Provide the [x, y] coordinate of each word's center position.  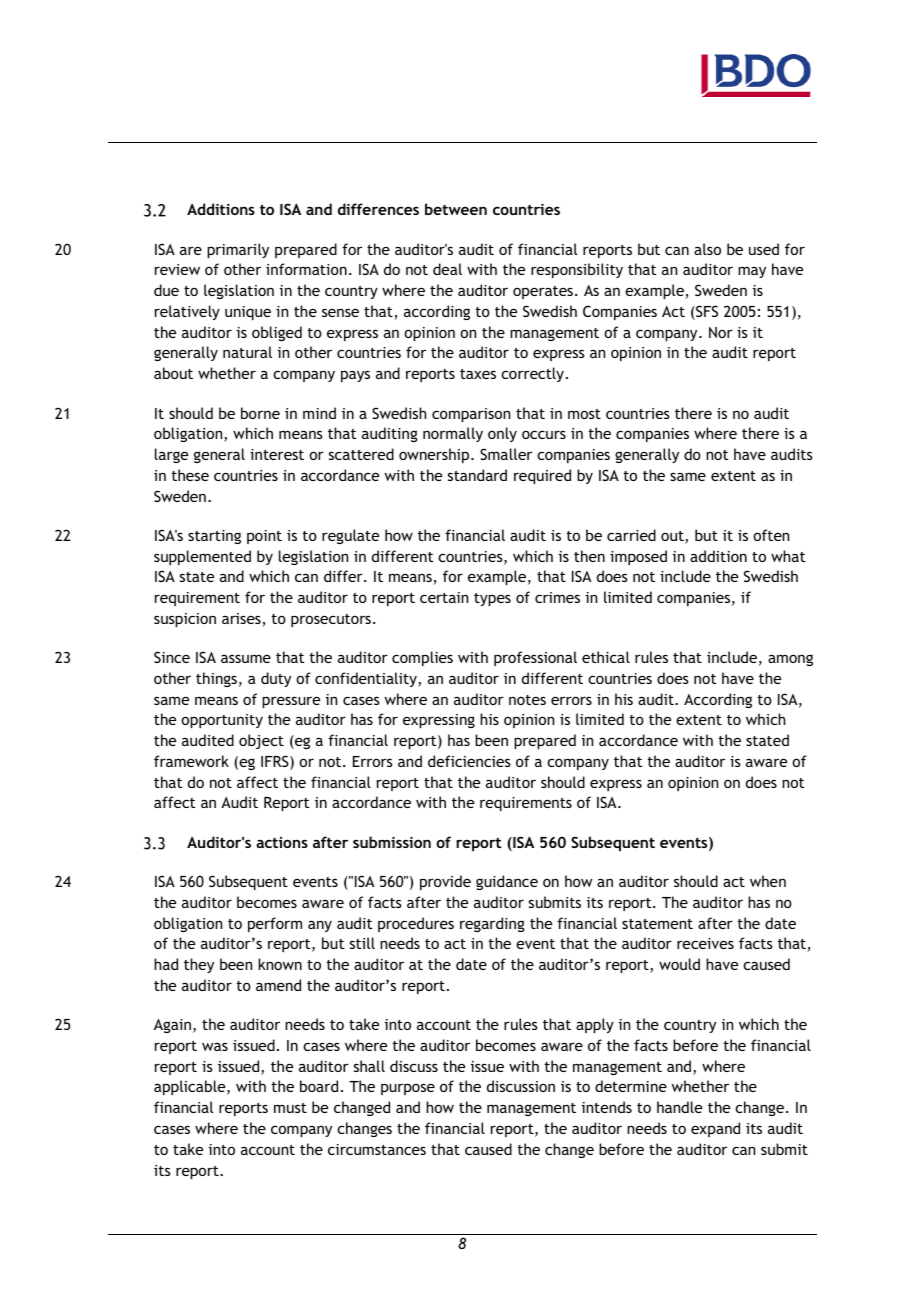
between [456, 209]
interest [277, 454]
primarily [238, 250]
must [290, 1108]
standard [477, 475]
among [790, 660]
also [707, 249]
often [771, 535]
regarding [492, 924]
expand [715, 1129]
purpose [408, 1089]
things [216, 679]
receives [705, 943]
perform [275, 924]
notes [527, 700]
